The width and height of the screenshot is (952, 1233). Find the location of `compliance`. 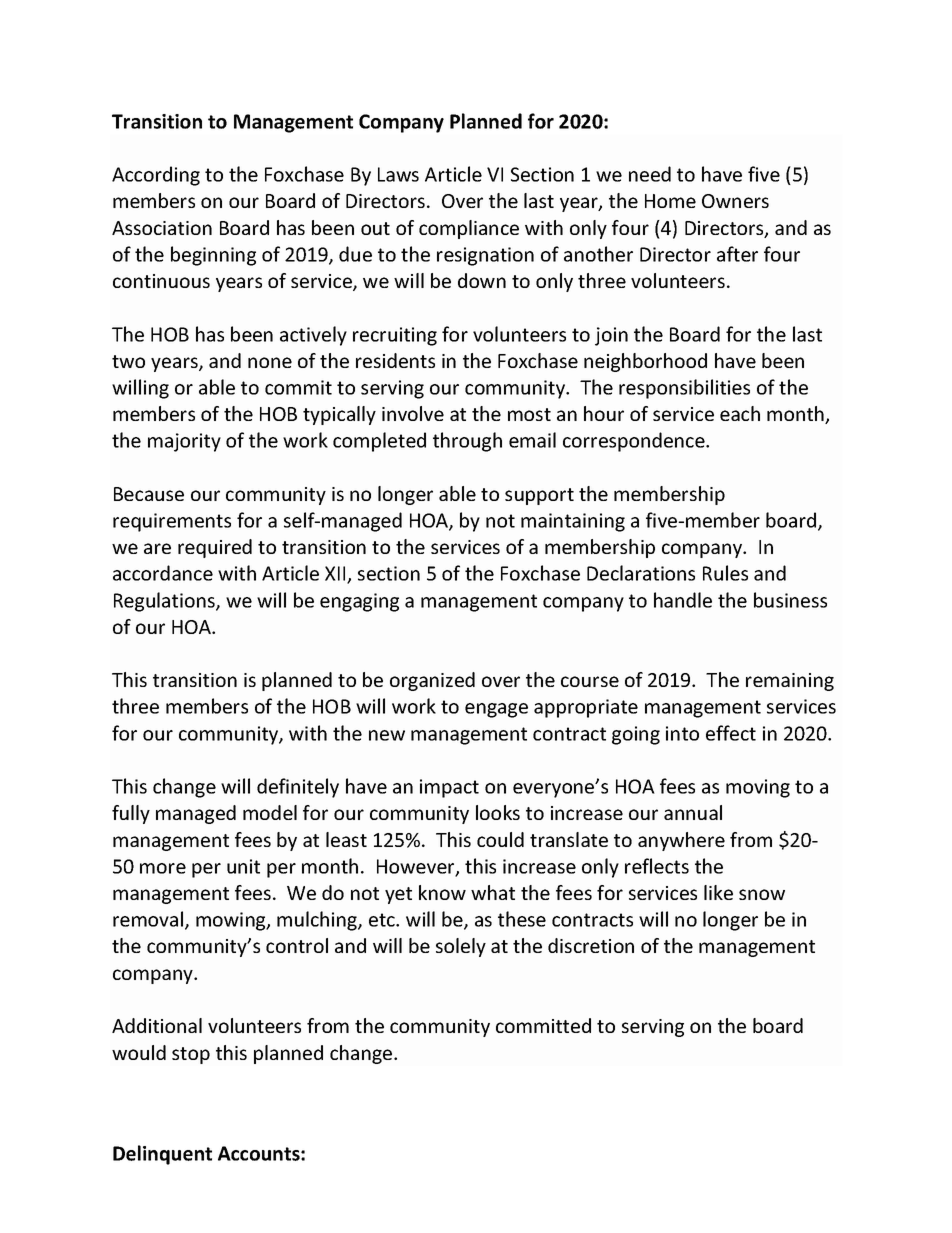

compliance is located at coordinates (469, 229).
